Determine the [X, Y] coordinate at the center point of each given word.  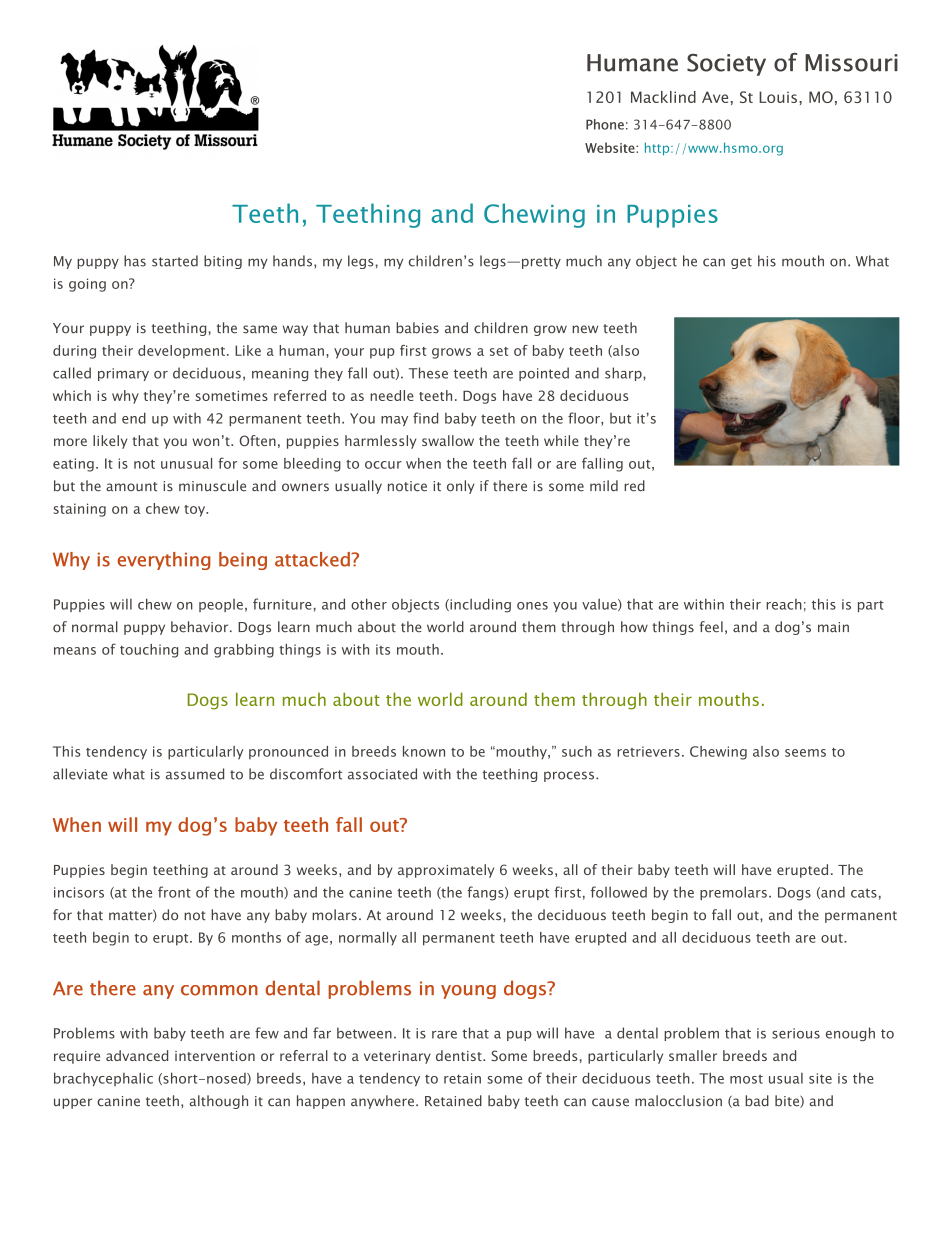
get [741, 263]
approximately [446, 871]
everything [164, 561]
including [479, 605]
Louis [778, 97]
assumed [195, 774]
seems [805, 753]
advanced [137, 1055]
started [175, 261]
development [181, 352]
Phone [605, 124]
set [499, 351]
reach [784, 604]
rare [444, 1035]
